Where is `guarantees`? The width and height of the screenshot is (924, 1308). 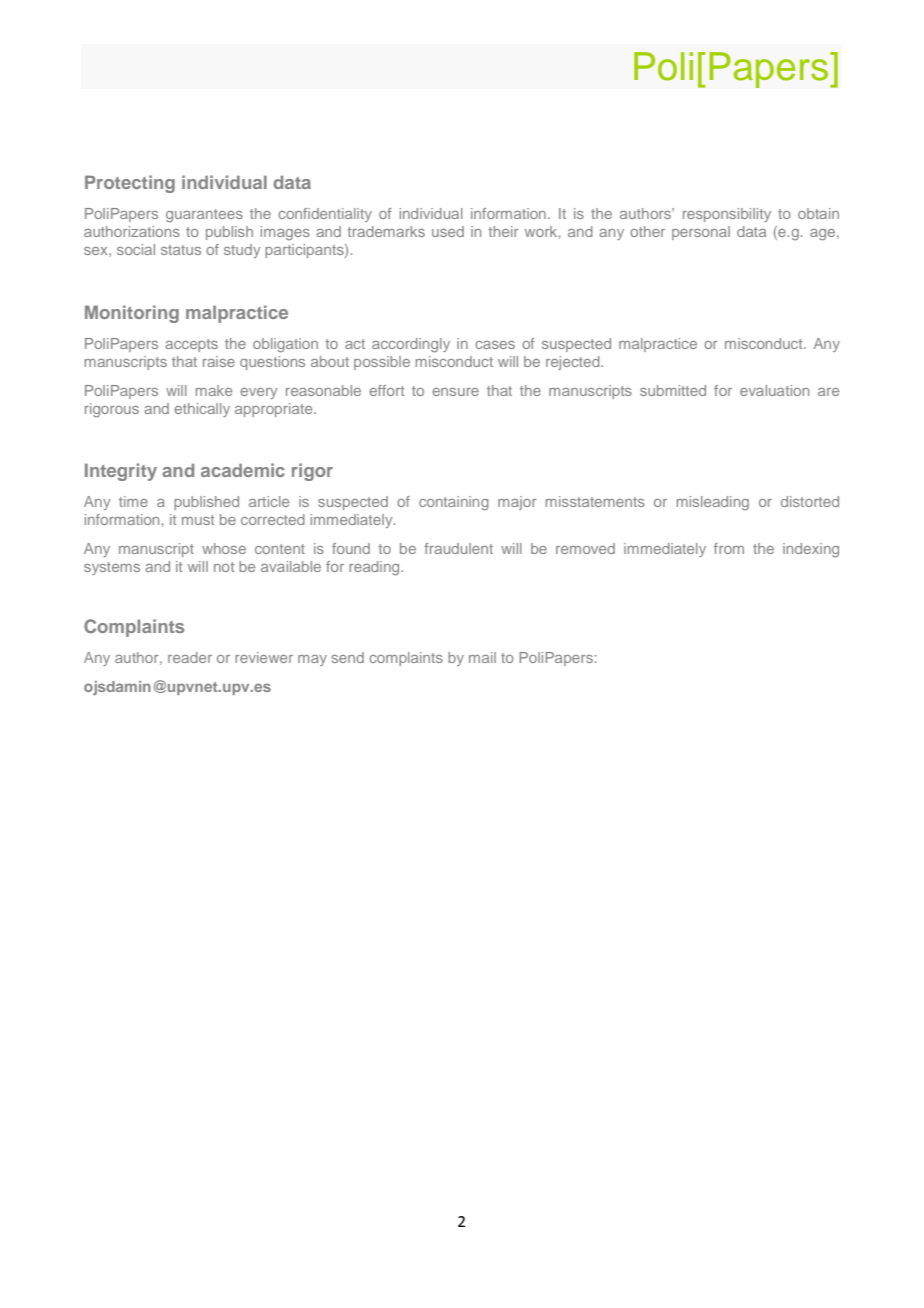 guarantees is located at coordinates (204, 216).
